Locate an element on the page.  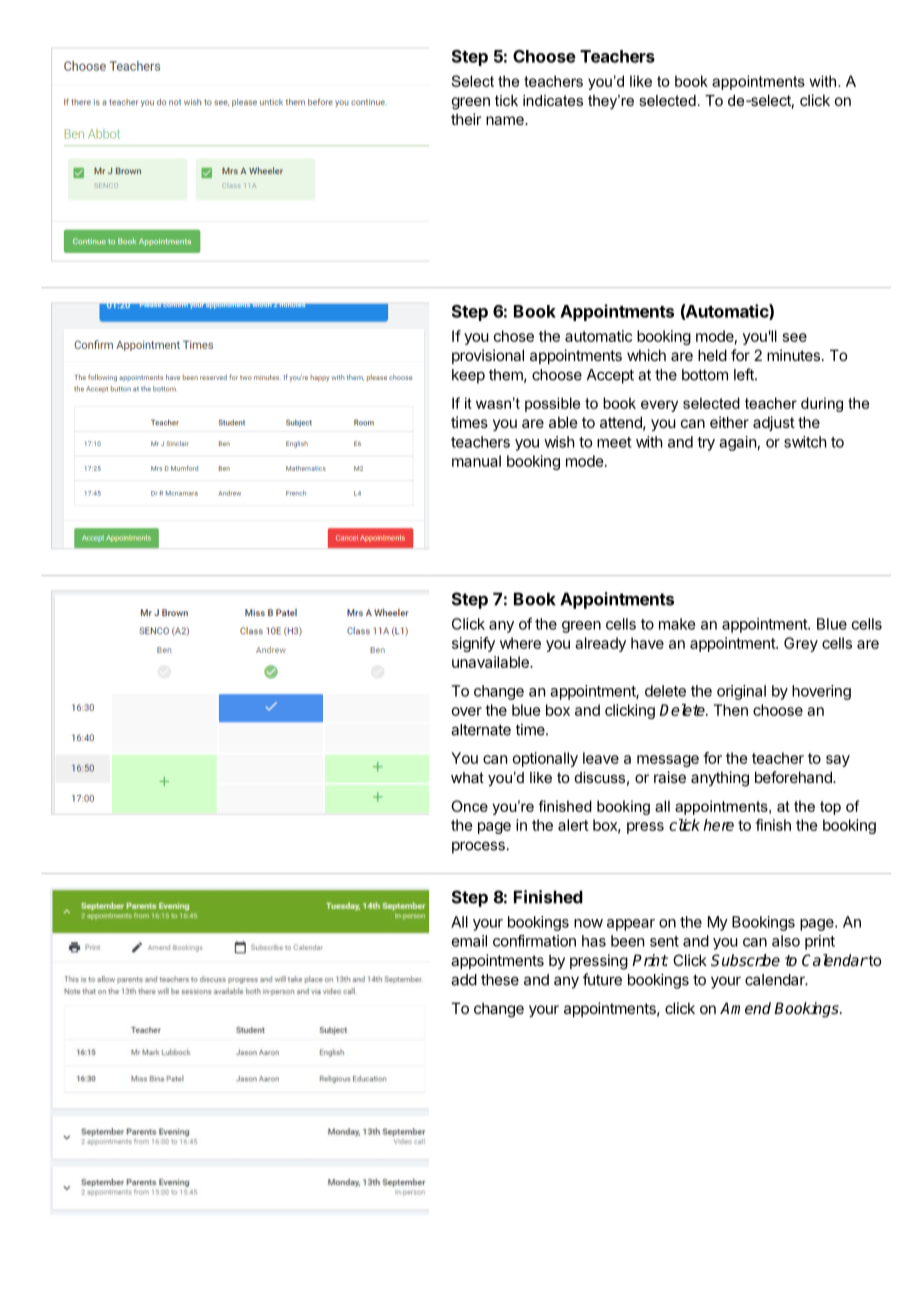
signify is located at coordinates (473, 644).
